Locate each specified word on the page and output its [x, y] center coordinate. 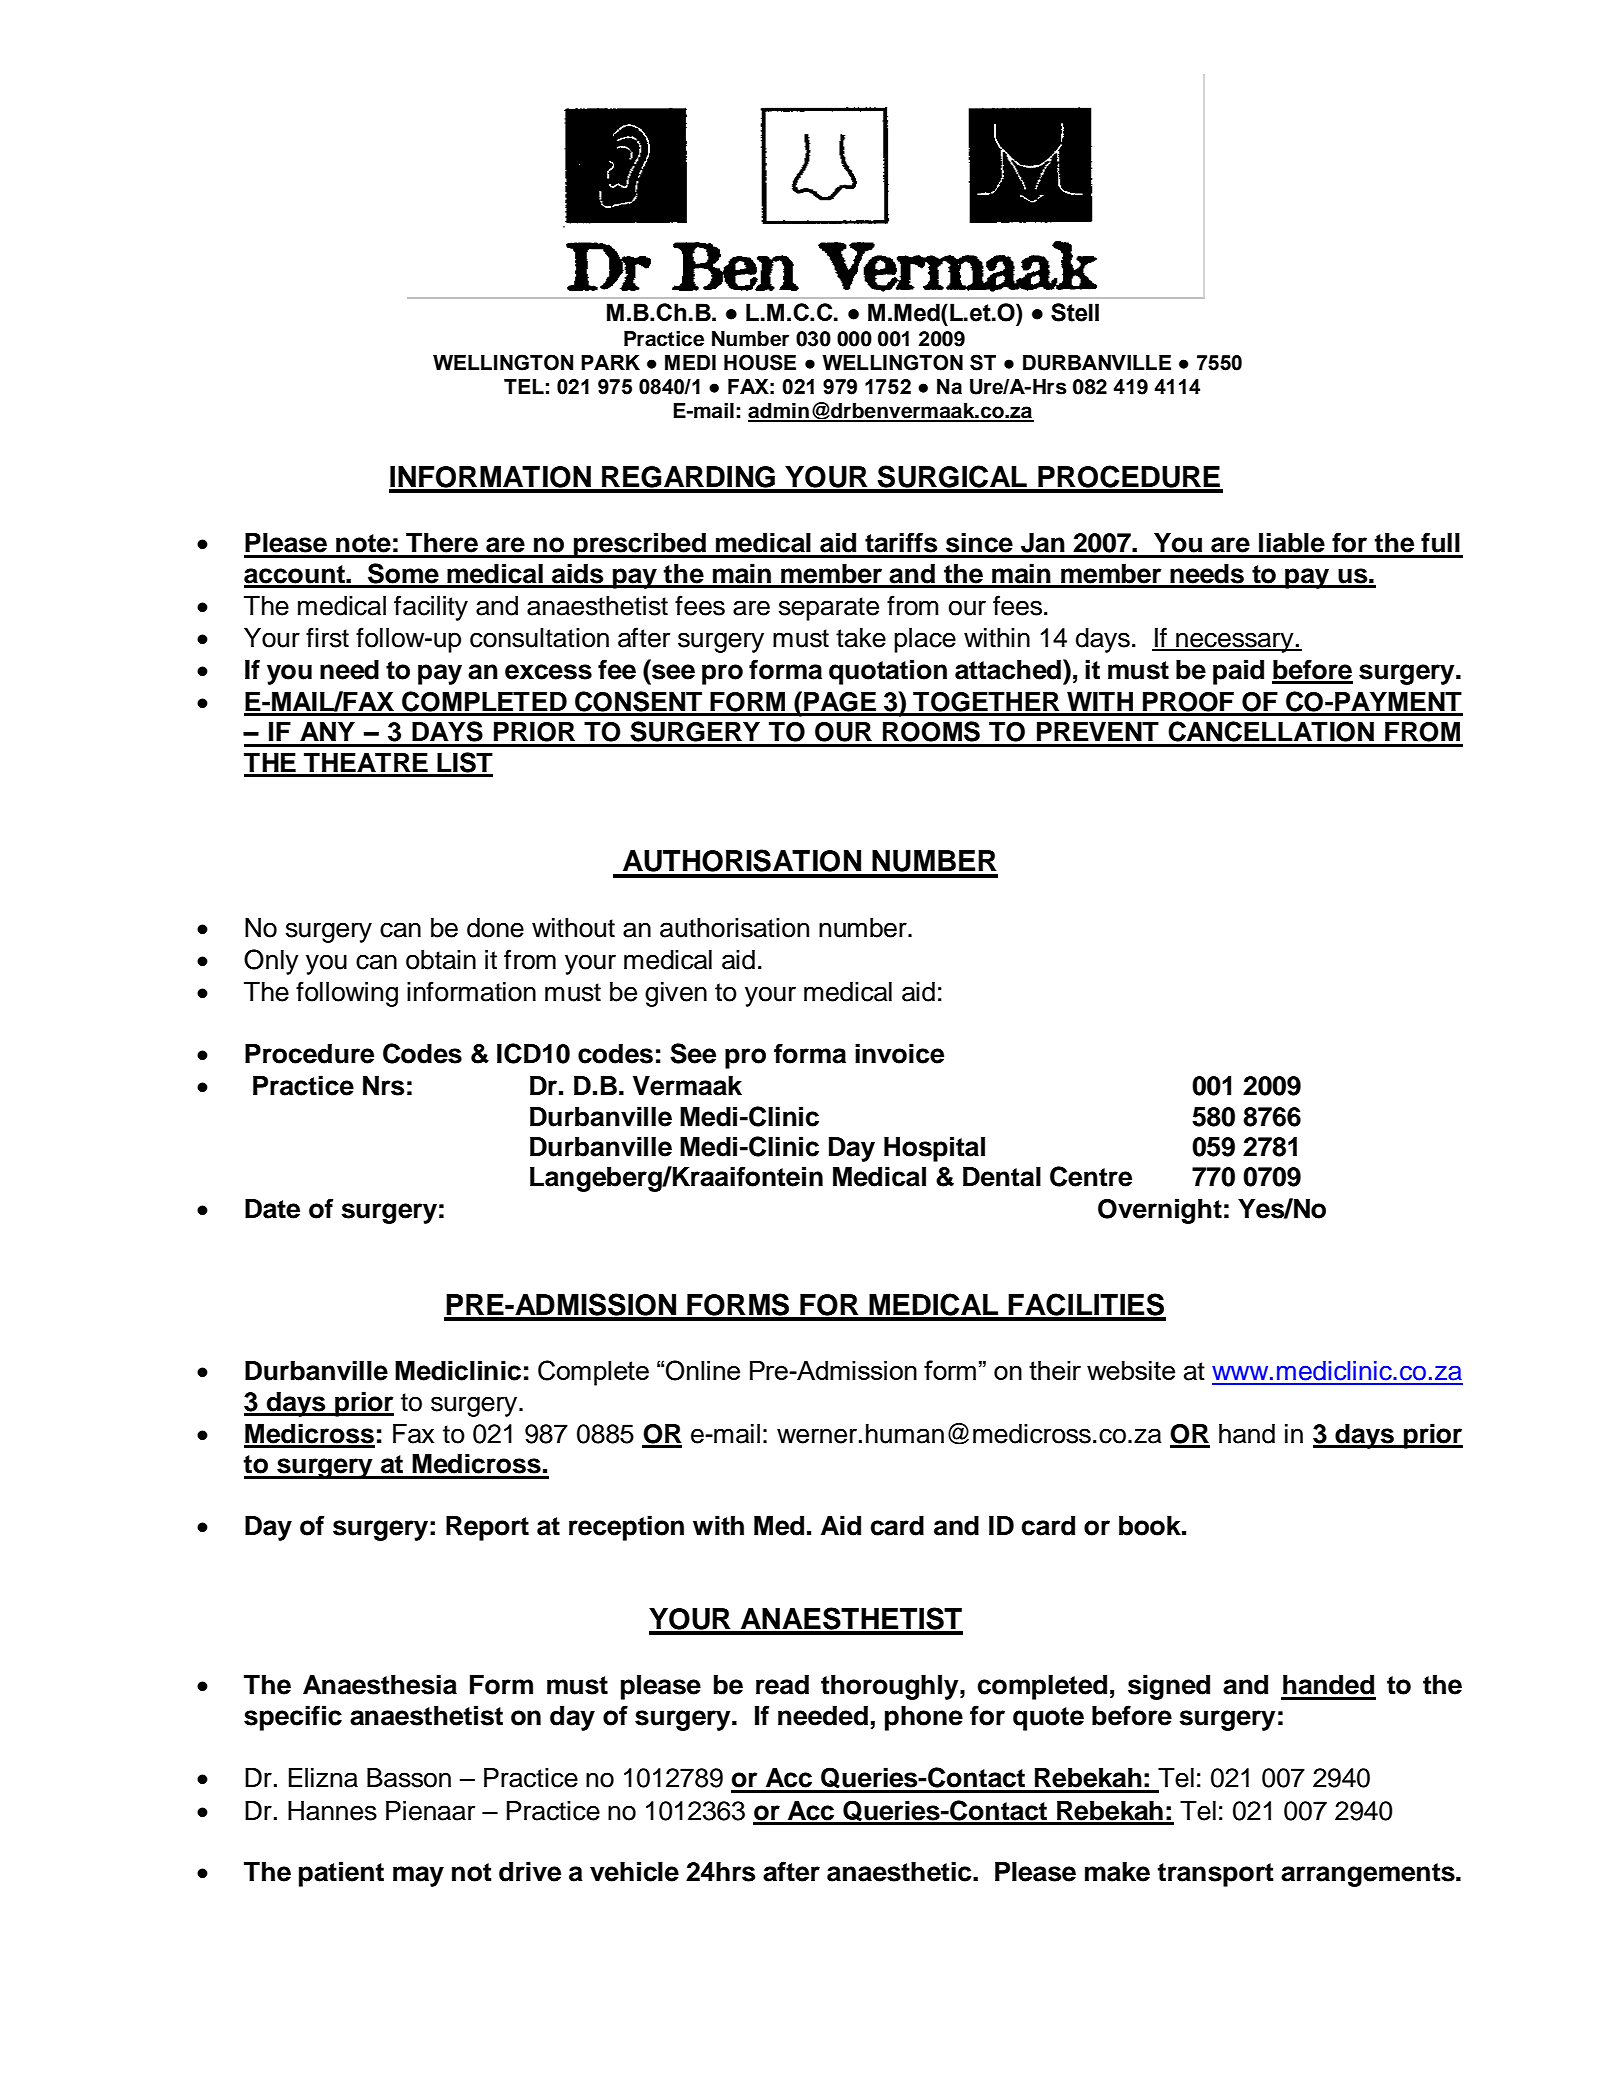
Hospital [934, 1149]
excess [548, 672]
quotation [888, 672]
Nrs [383, 1086]
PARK [610, 362]
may [418, 1876]
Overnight [1160, 1211]
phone [924, 1718]
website [1131, 1370]
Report [487, 1528]
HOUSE [760, 362]
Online [703, 1370]
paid [1238, 672]
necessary [1235, 642]
